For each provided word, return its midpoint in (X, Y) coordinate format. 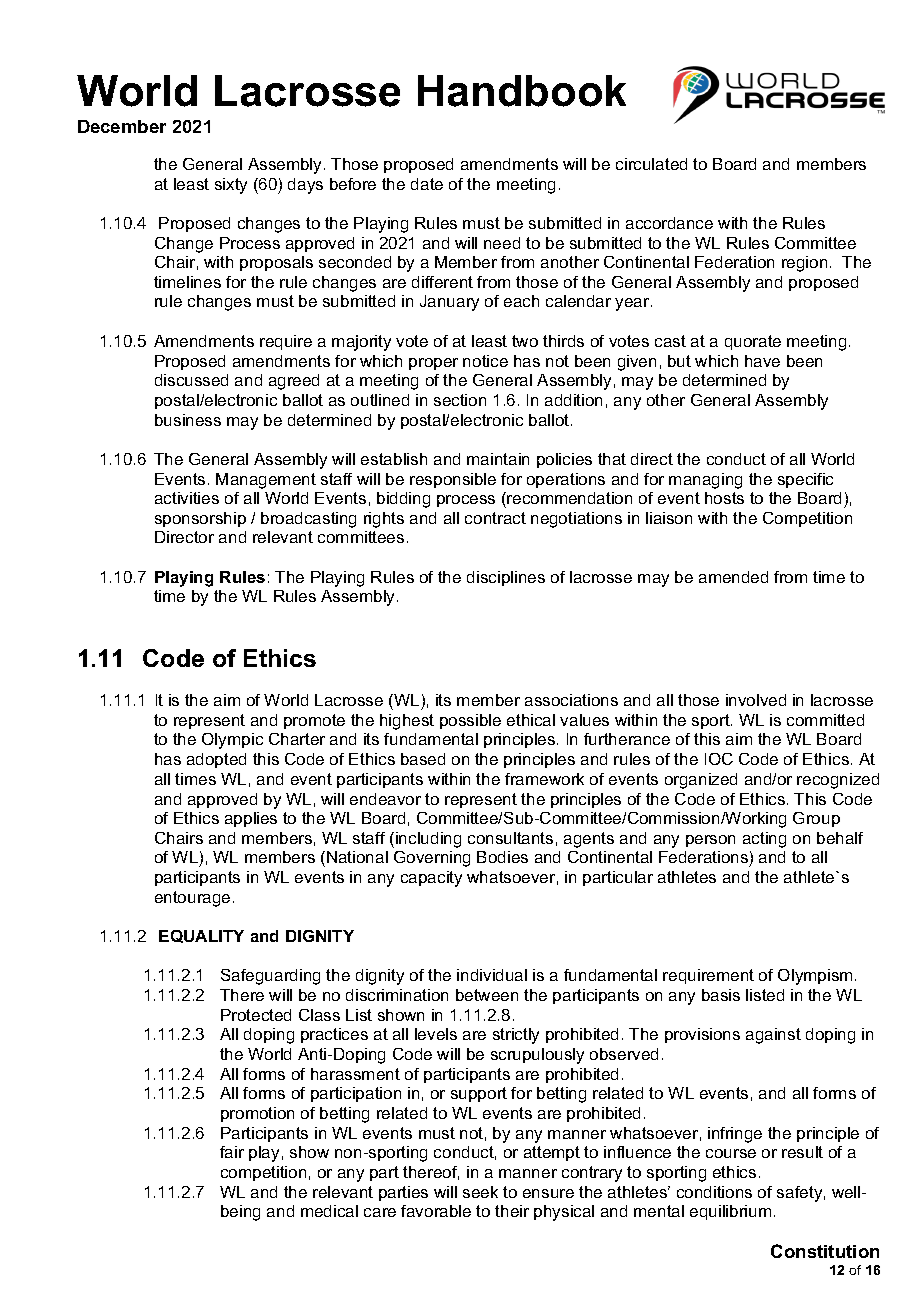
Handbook (522, 91)
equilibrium (730, 1212)
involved (756, 700)
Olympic (232, 741)
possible (470, 721)
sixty (231, 186)
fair (232, 1152)
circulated (651, 164)
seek (480, 1192)
